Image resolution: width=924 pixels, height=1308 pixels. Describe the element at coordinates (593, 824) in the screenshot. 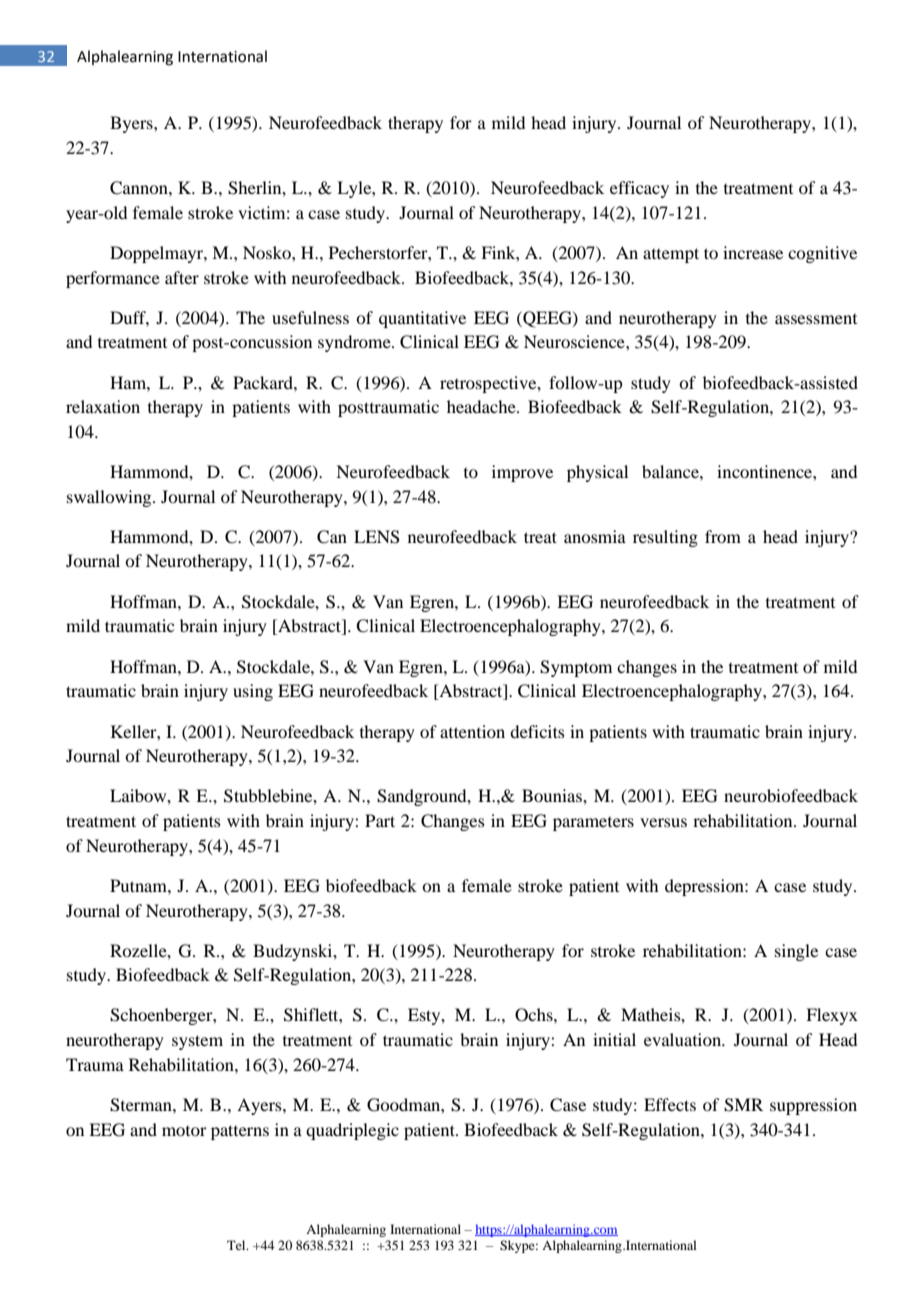

I see `parameters` at that location.
